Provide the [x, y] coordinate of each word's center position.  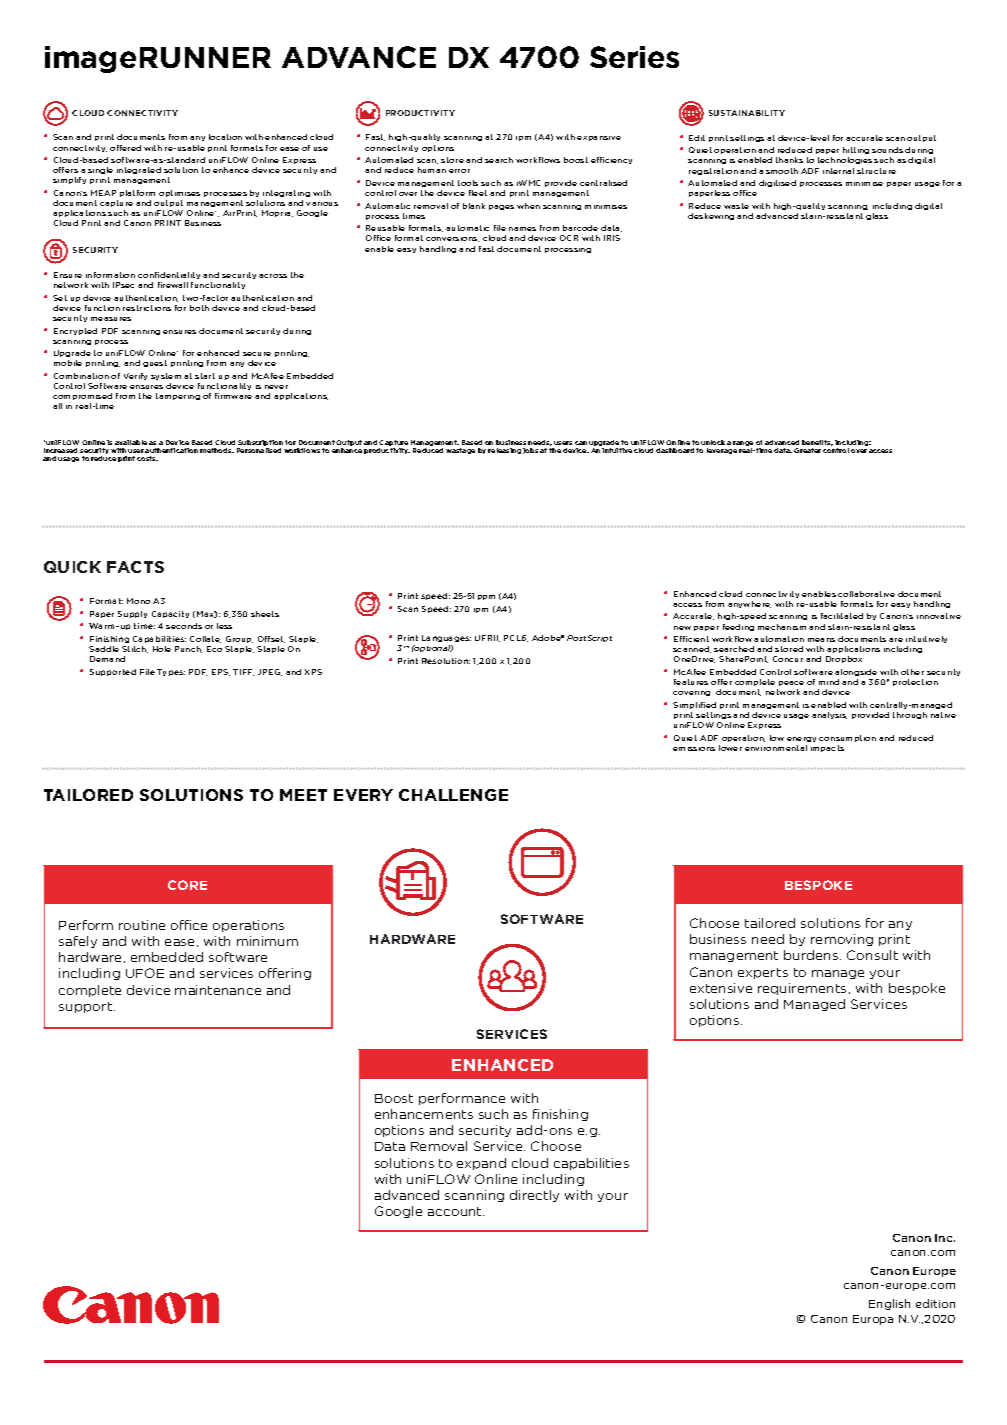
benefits [817, 443]
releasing [504, 451]
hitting [856, 152]
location [225, 137]
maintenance [218, 990]
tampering [178, 396]
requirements [802, 989]
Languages [446, 638]
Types [171, 672]
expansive [599, 138]
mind [829, 682]
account [456, 1211]
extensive [721, 988]
